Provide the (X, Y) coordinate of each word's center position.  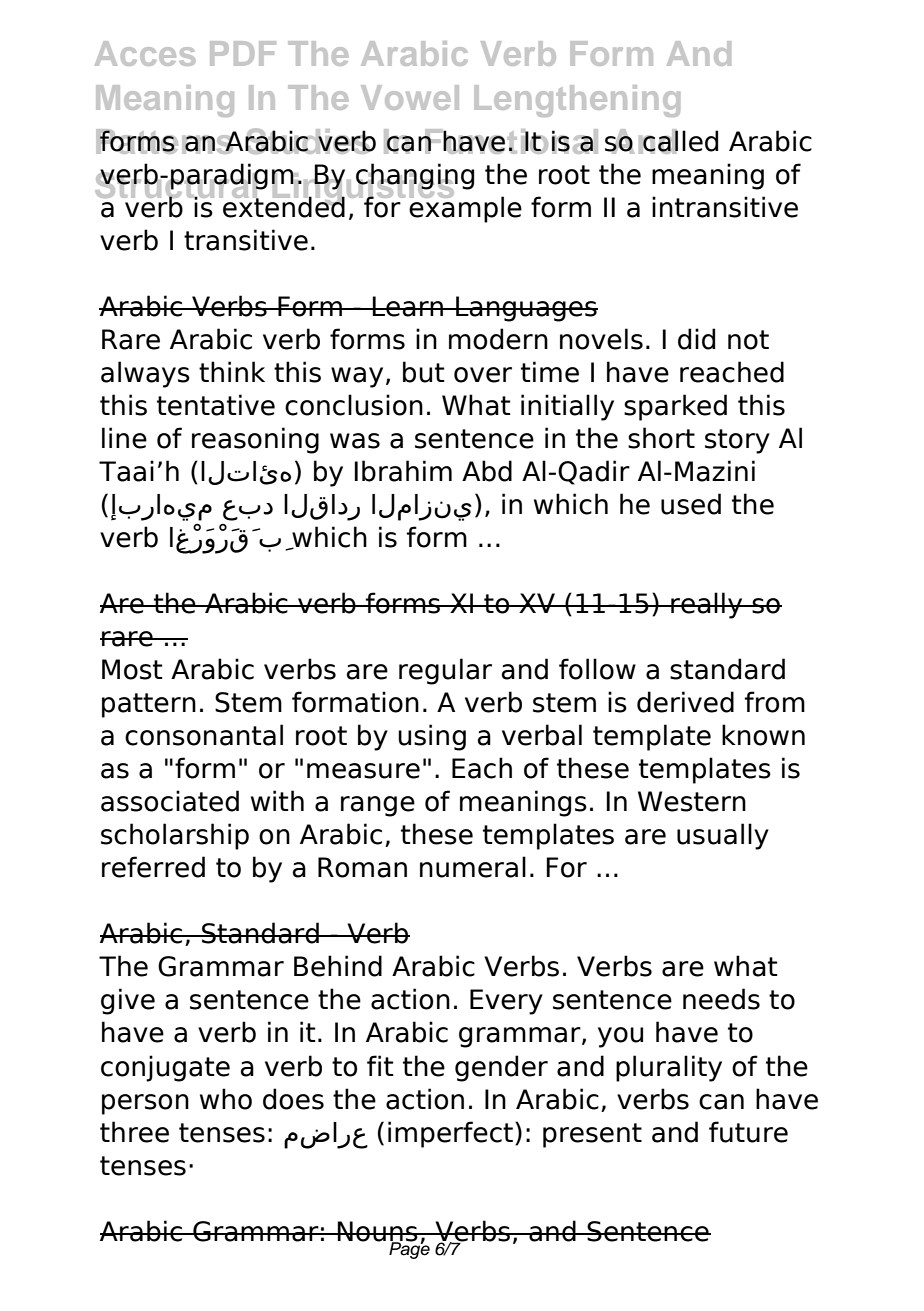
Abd (487, 471)
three (134, 1132)
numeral (473, 867)
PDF (243, 53)
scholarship (175, 836)
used (691, 504)
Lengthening (577, 101)
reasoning (255, 440)
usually (723, 836)
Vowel (410, 97)
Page (409, 1249)
